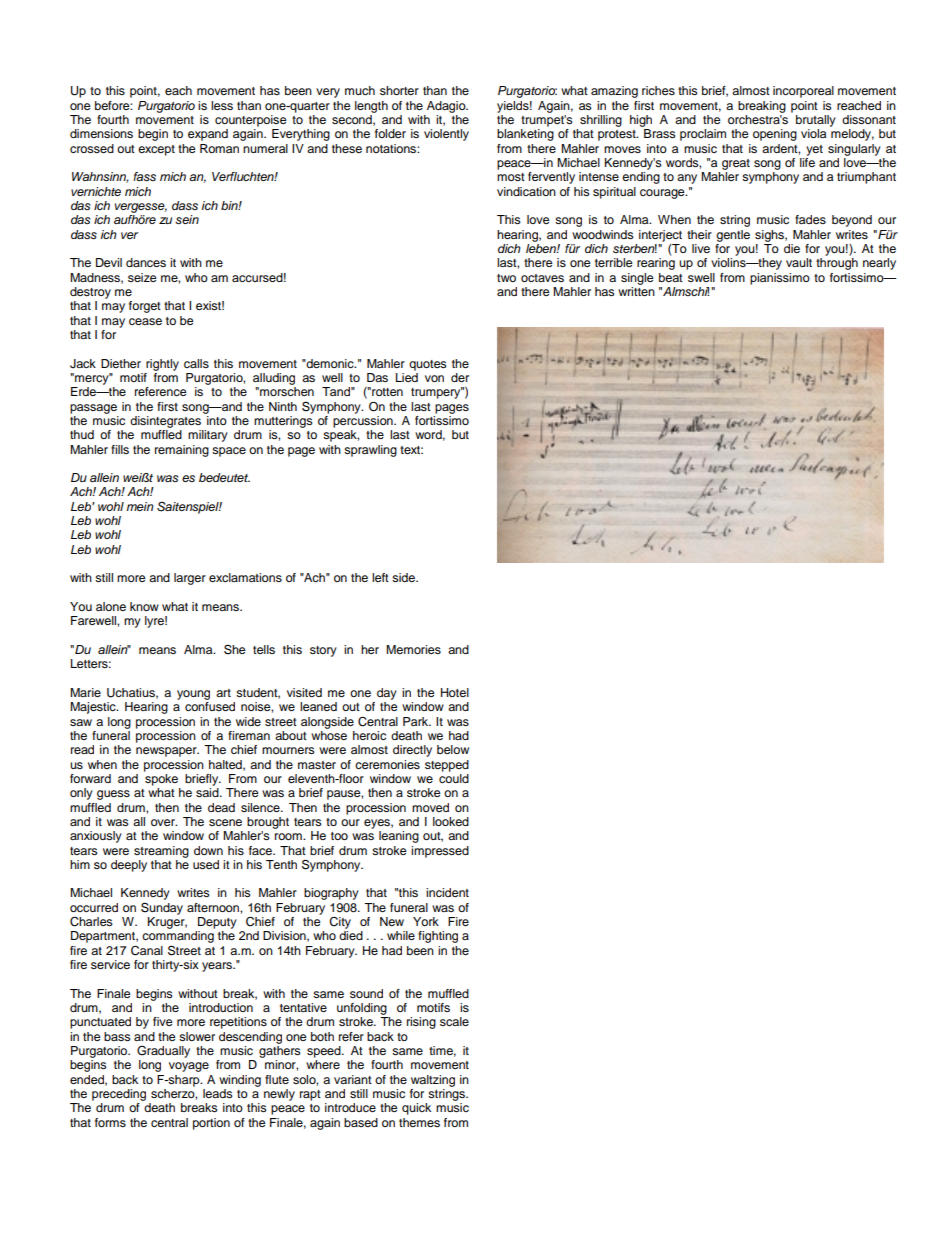 Image resolution: width=952 pixels, height=1233 pixels. I want to click on waltzing, so click(433, 1081).
